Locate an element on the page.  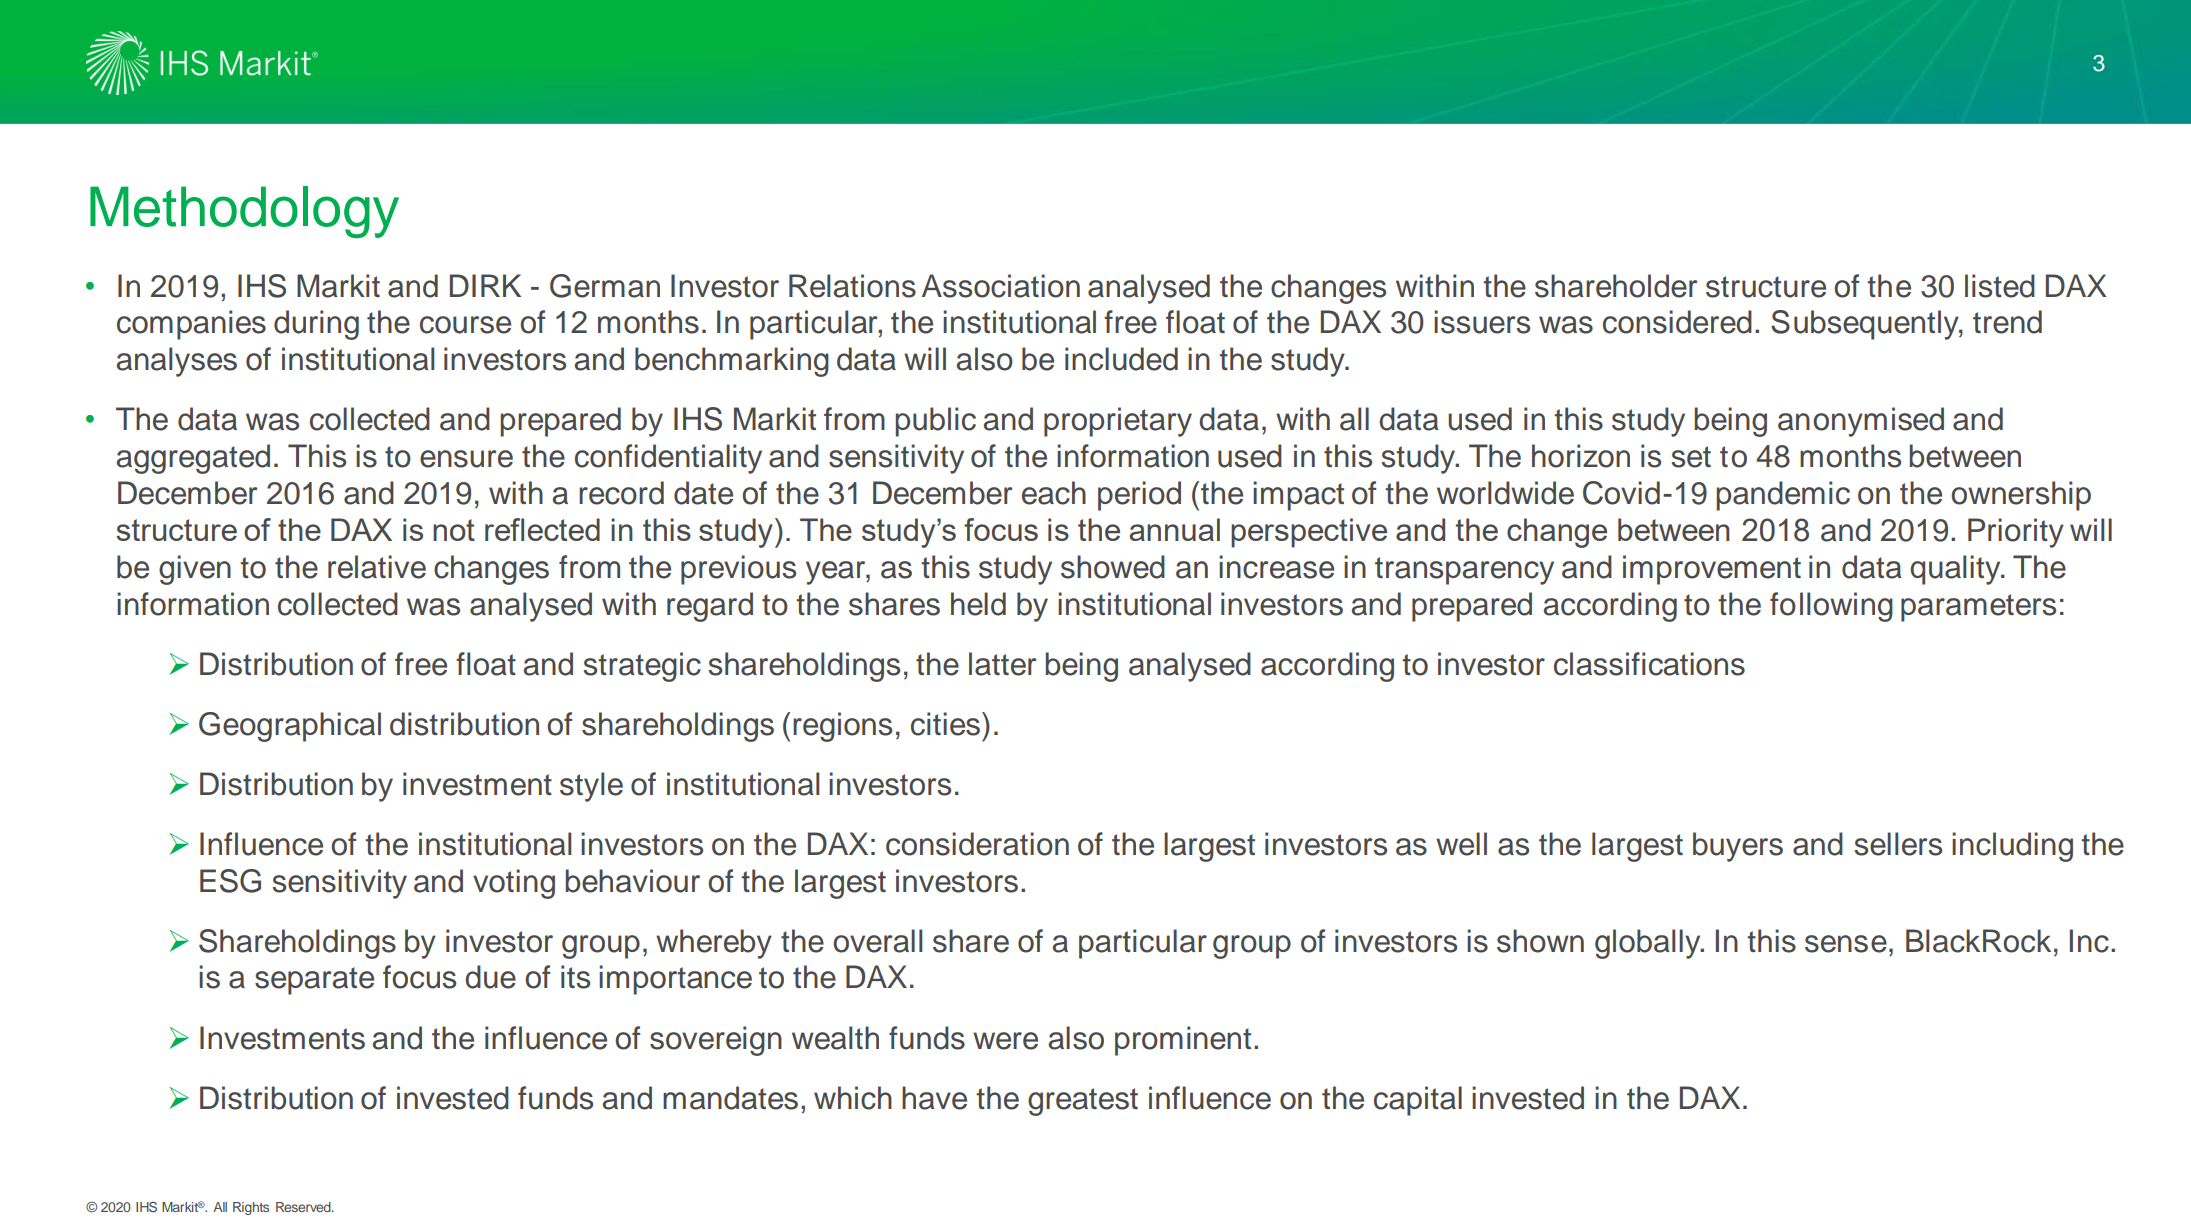
ensure is located at coordinates (466, 459).
